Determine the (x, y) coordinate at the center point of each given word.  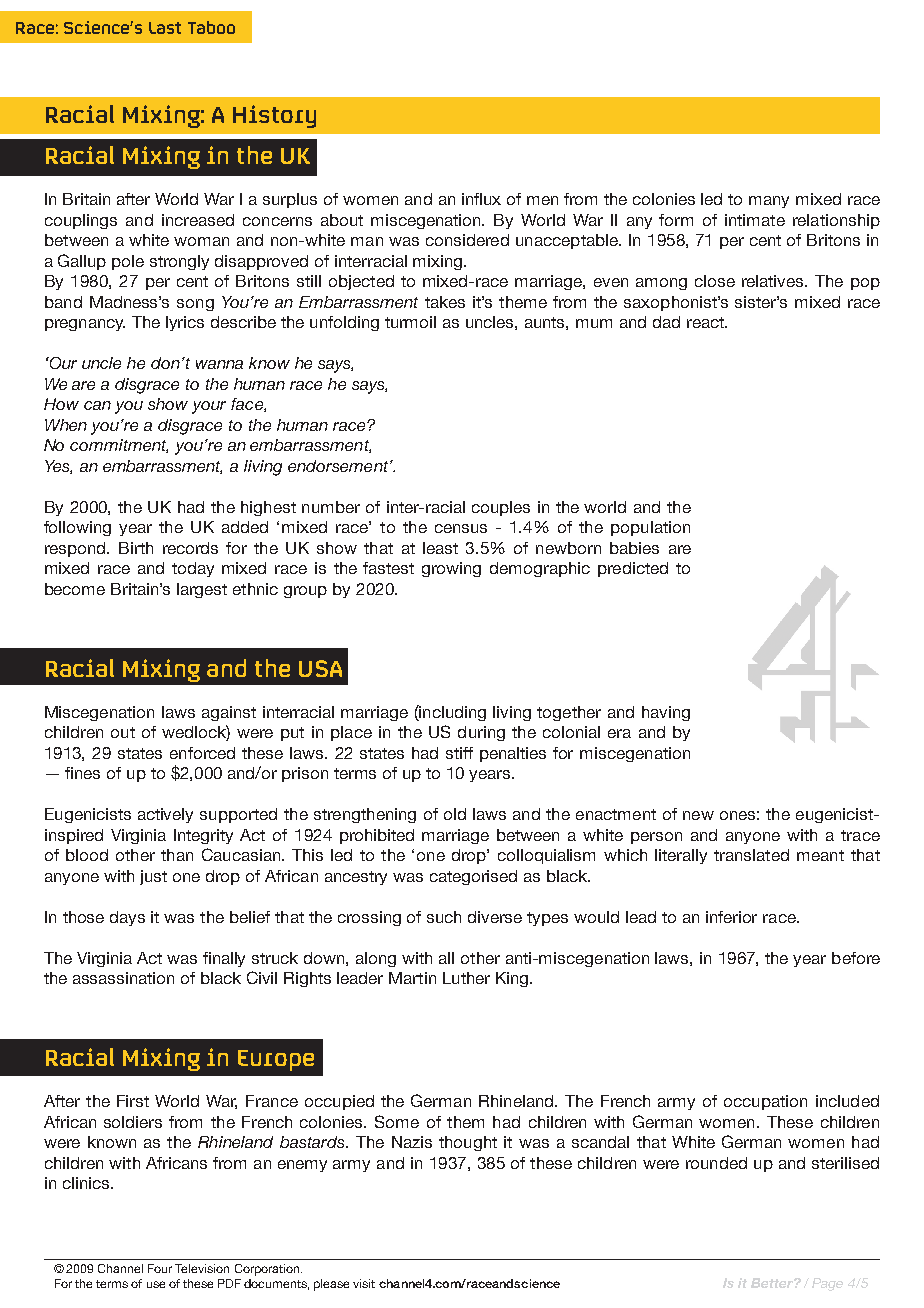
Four (160, 1268)
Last (165, 28)
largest (202, 590)
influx (481, 199)
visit (364, 1283)
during (481, 733)
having (666, 713)
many (769, 202)
